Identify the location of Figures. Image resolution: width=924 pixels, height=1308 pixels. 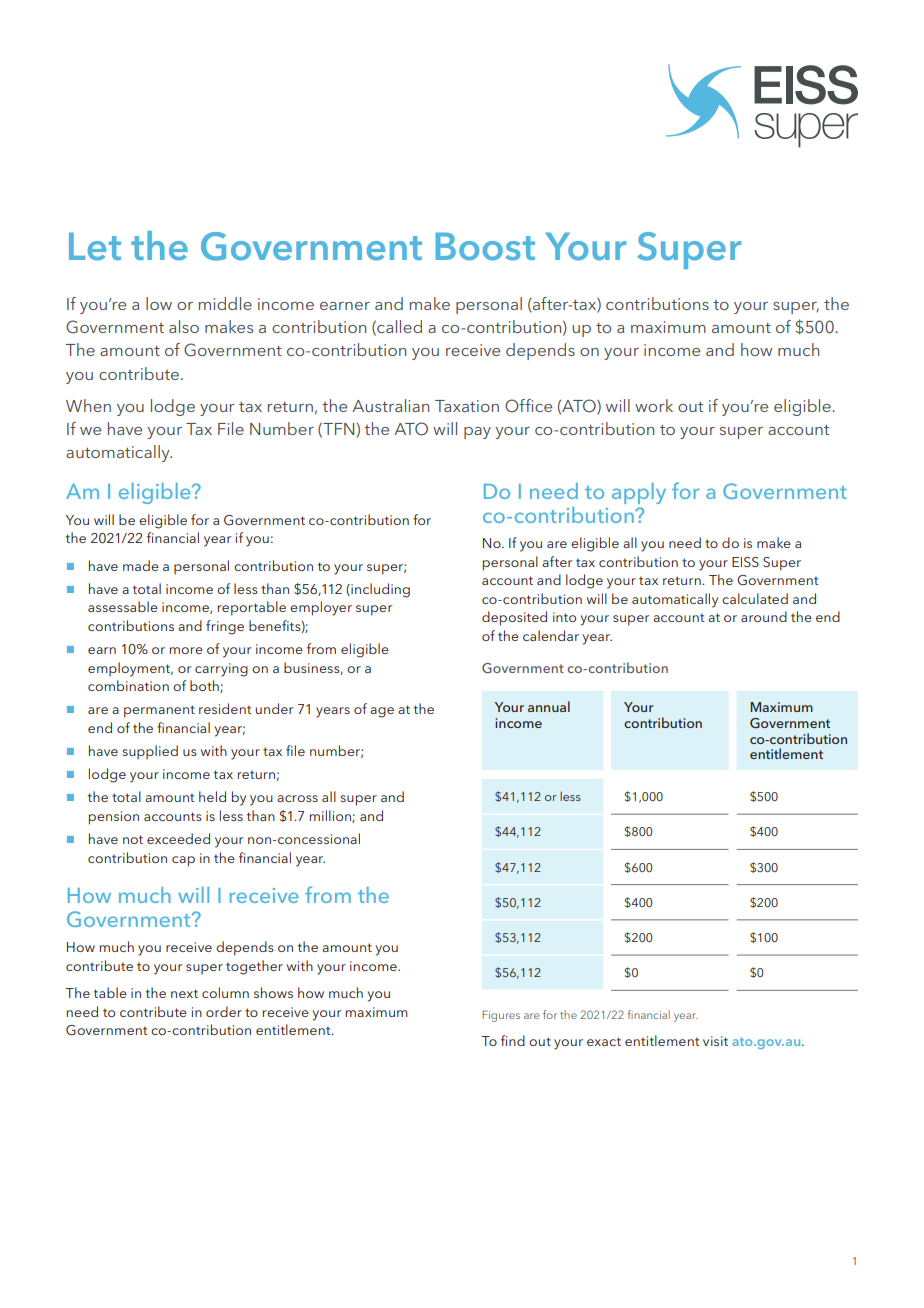
(501, 1016).
